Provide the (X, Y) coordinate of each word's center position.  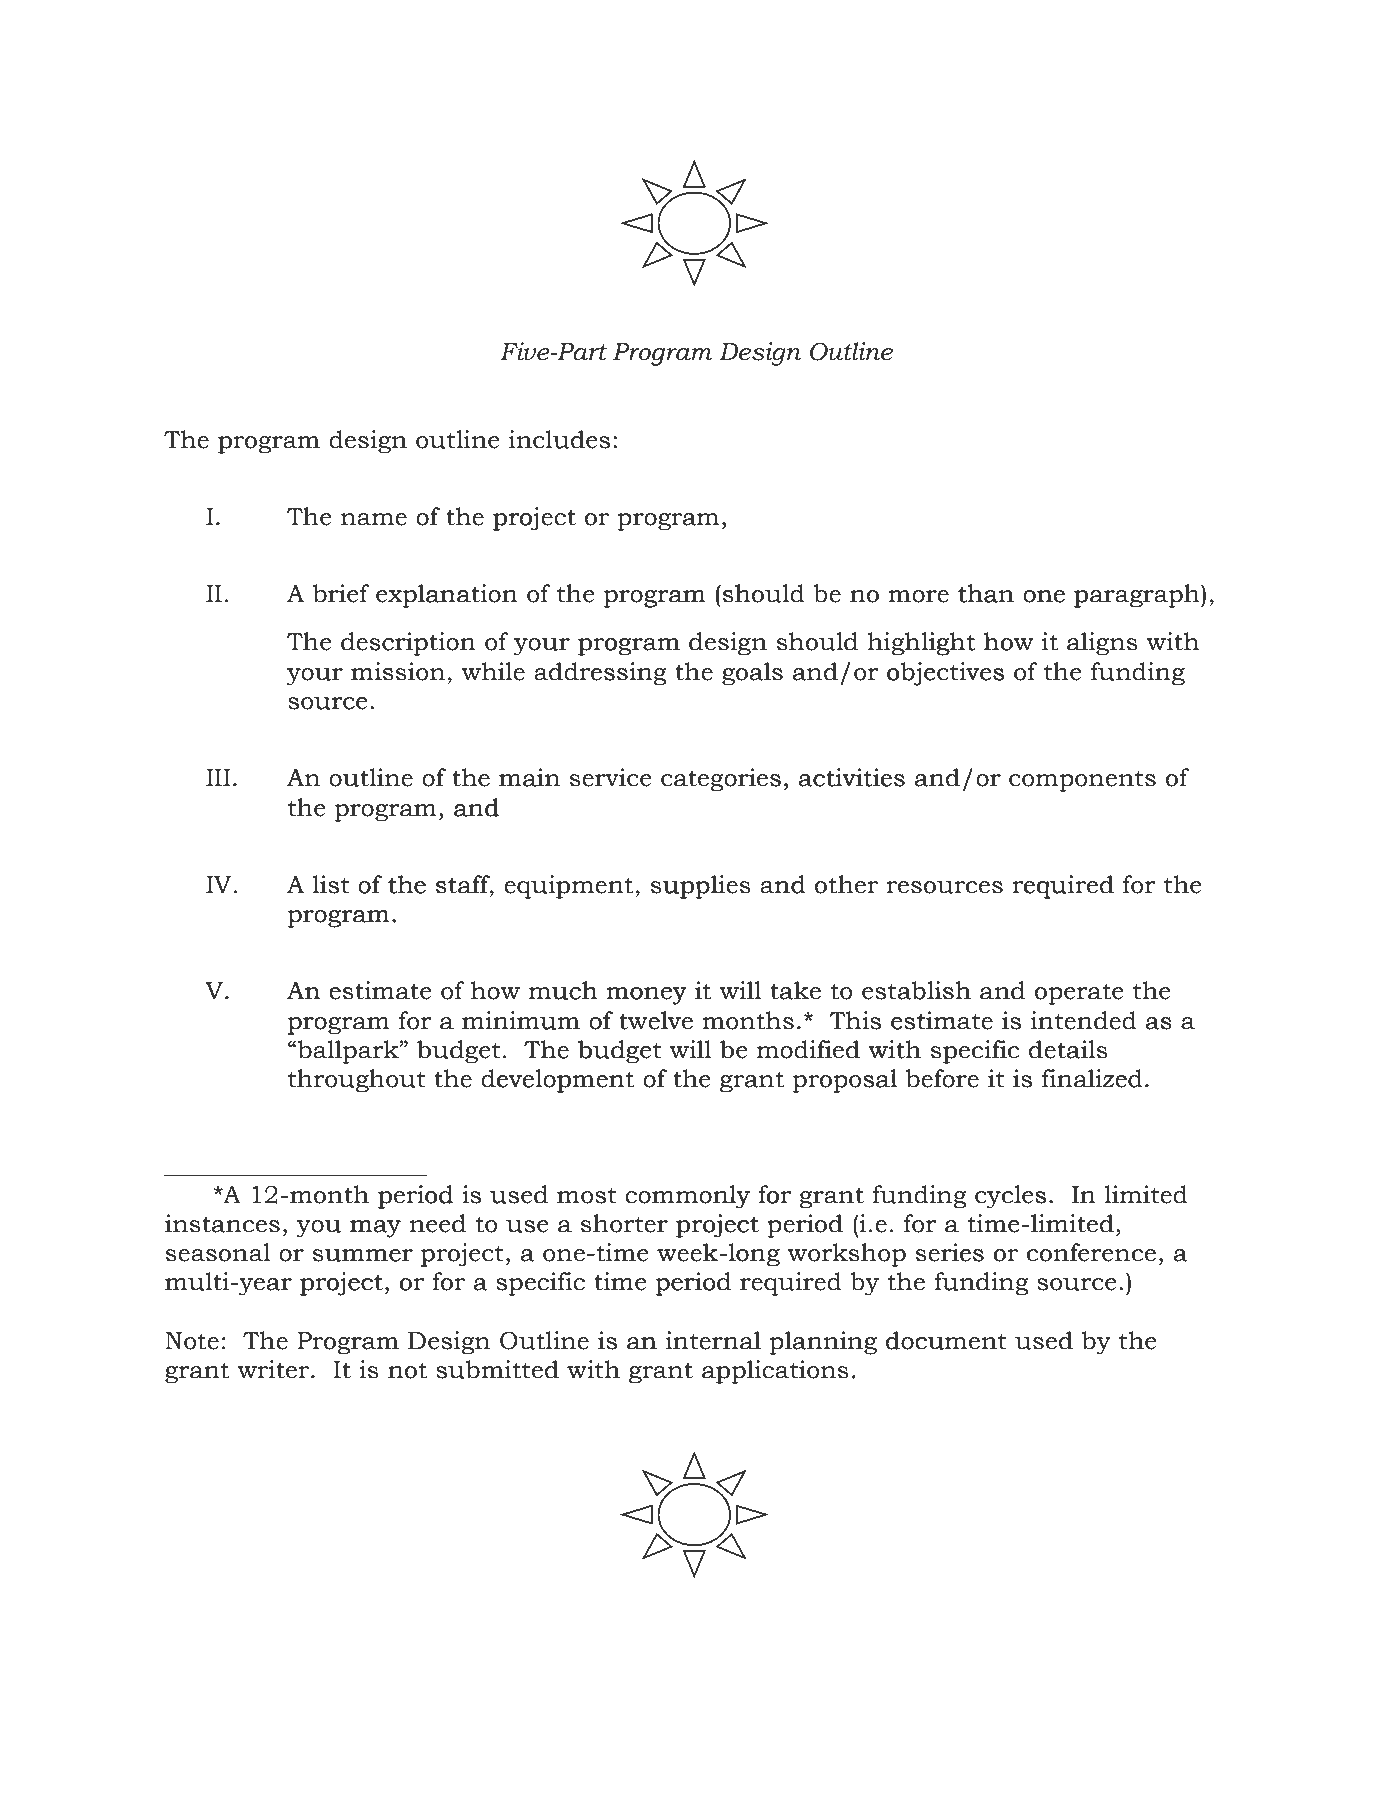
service (611, 777)
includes (559, 439)
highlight (921, 645)
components (1082, 781)
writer (274, 1369)
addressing (600, 673)
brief (341, 593)
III (218, 777)
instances (222, 1223)
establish (917, 989)
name (374, 519)
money (646, 996)
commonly (687, 1197)
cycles (1012, 1197)
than (986, 593)
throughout (357, 1081)
